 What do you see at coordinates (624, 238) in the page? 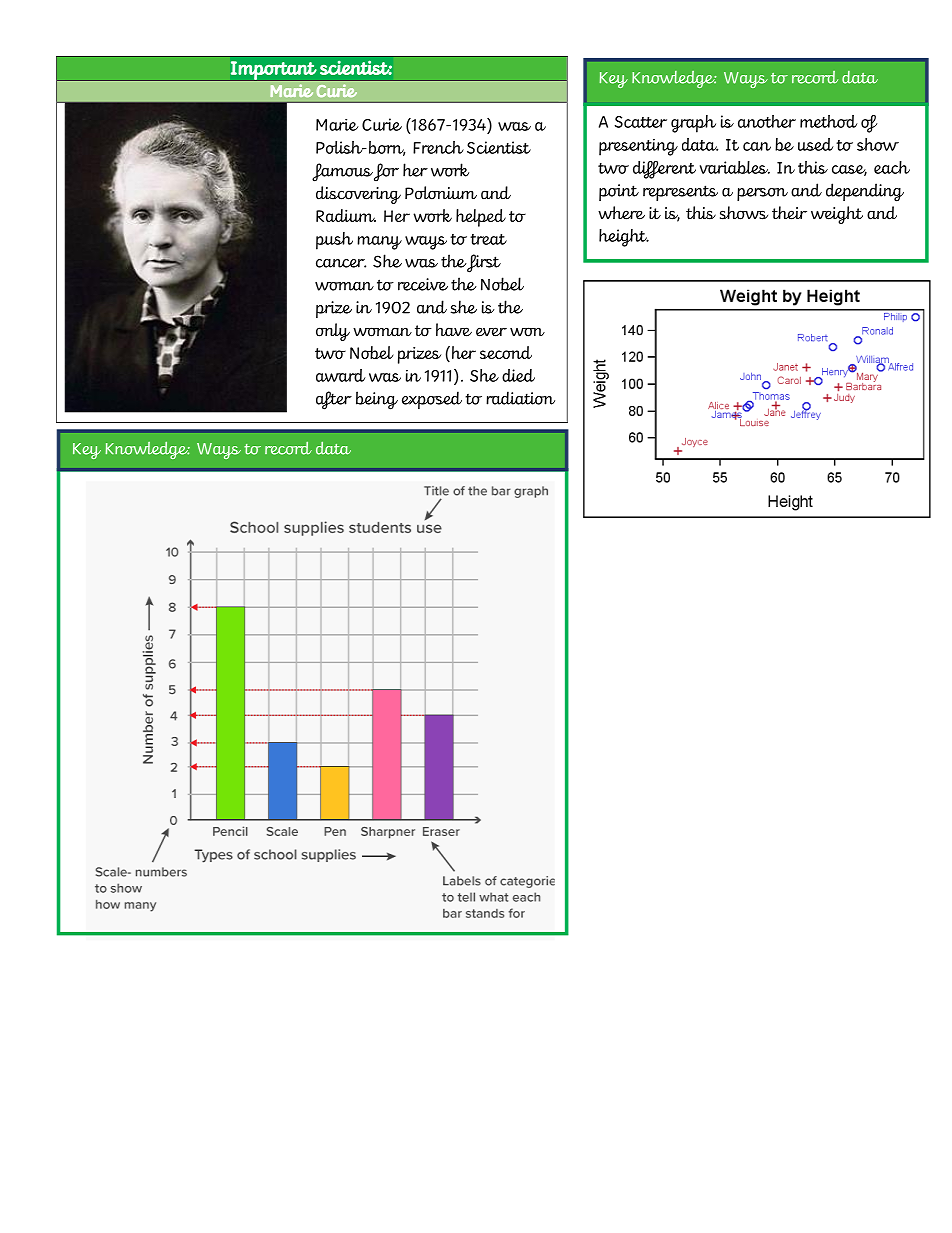
I see `height` at bounding box center [624, 238].
